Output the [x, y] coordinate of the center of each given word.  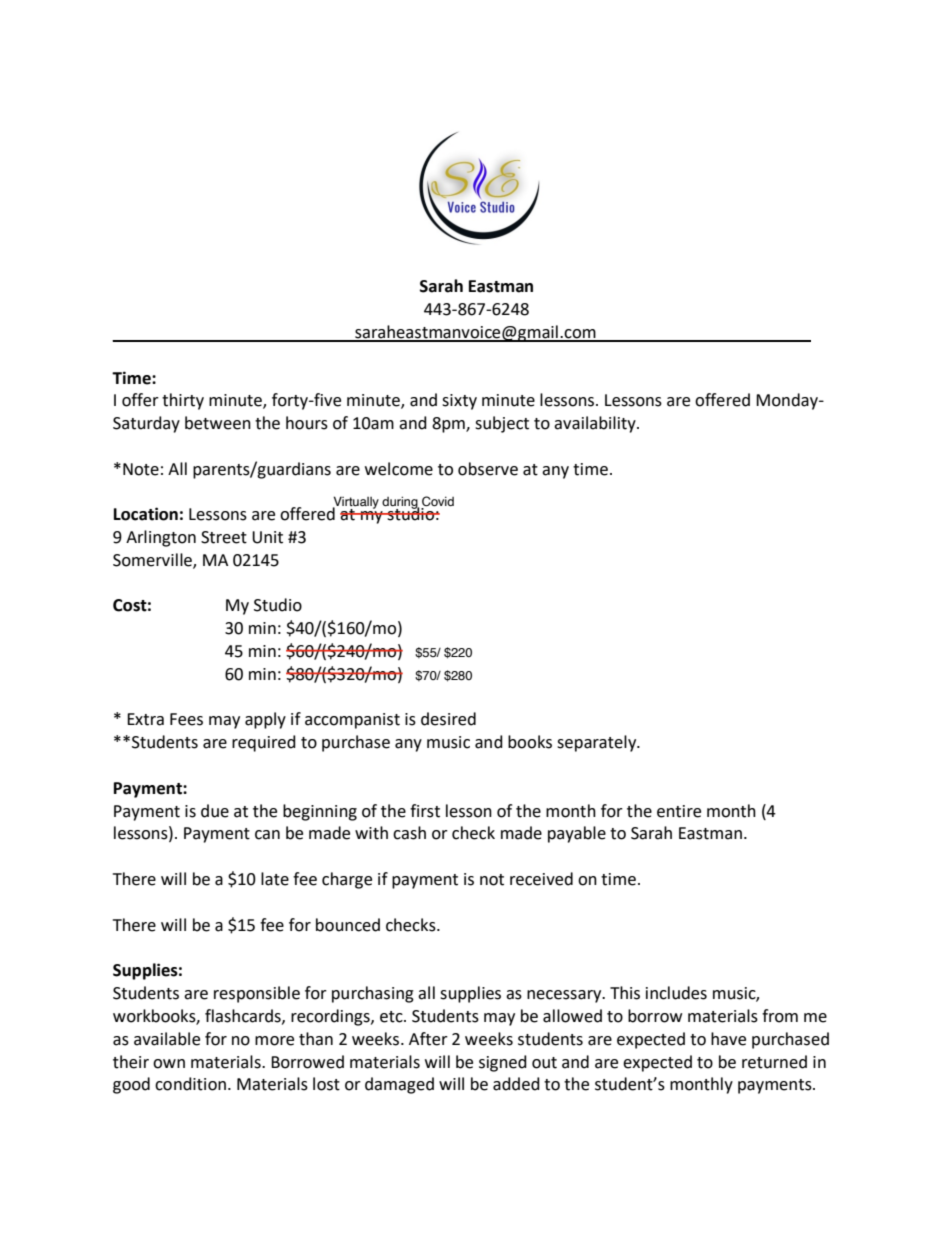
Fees [186, 719]
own [169, 1064]
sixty [459, 402]
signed [503, 1063]
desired [448, 719]
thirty [183, 401]
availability [596, 424]
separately [598, 743]
